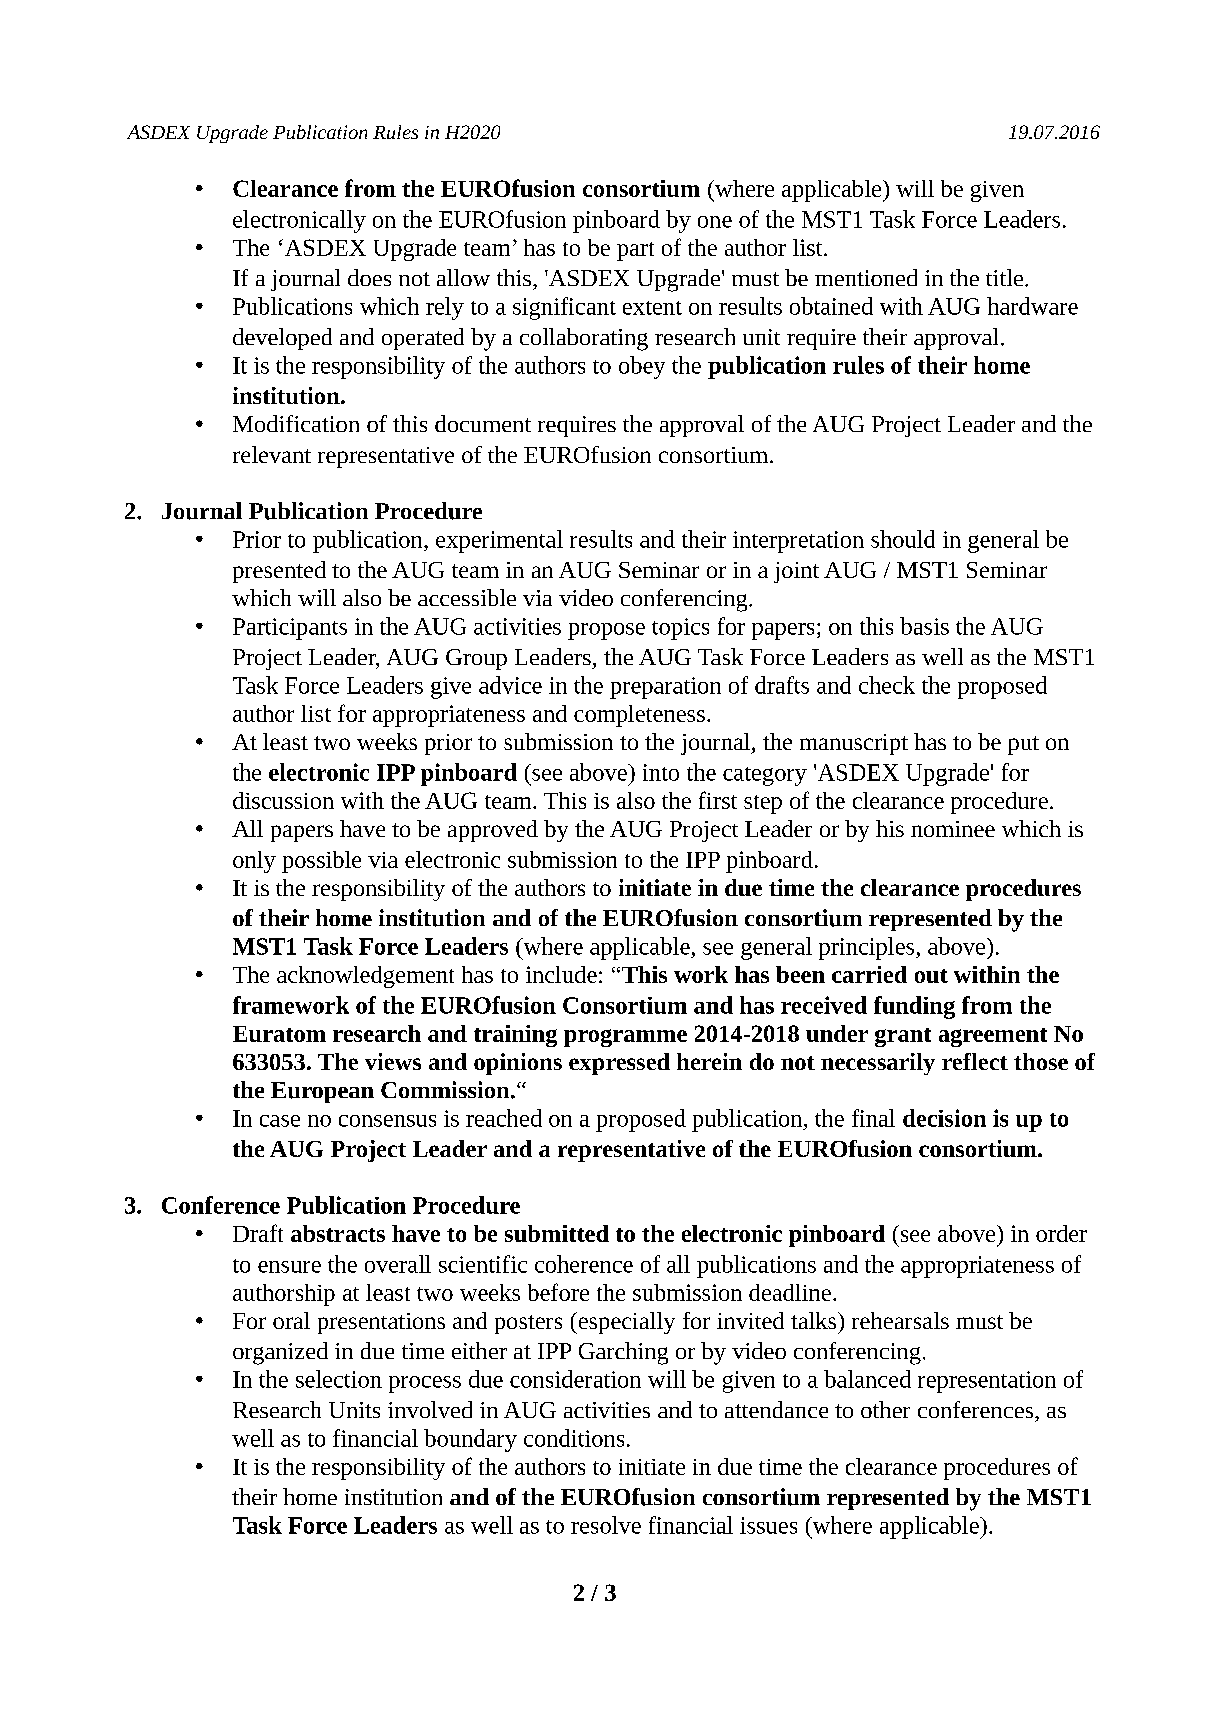  Describe the element at coordinates (1004, 277) in the screenshot. I see `title` at that location.
